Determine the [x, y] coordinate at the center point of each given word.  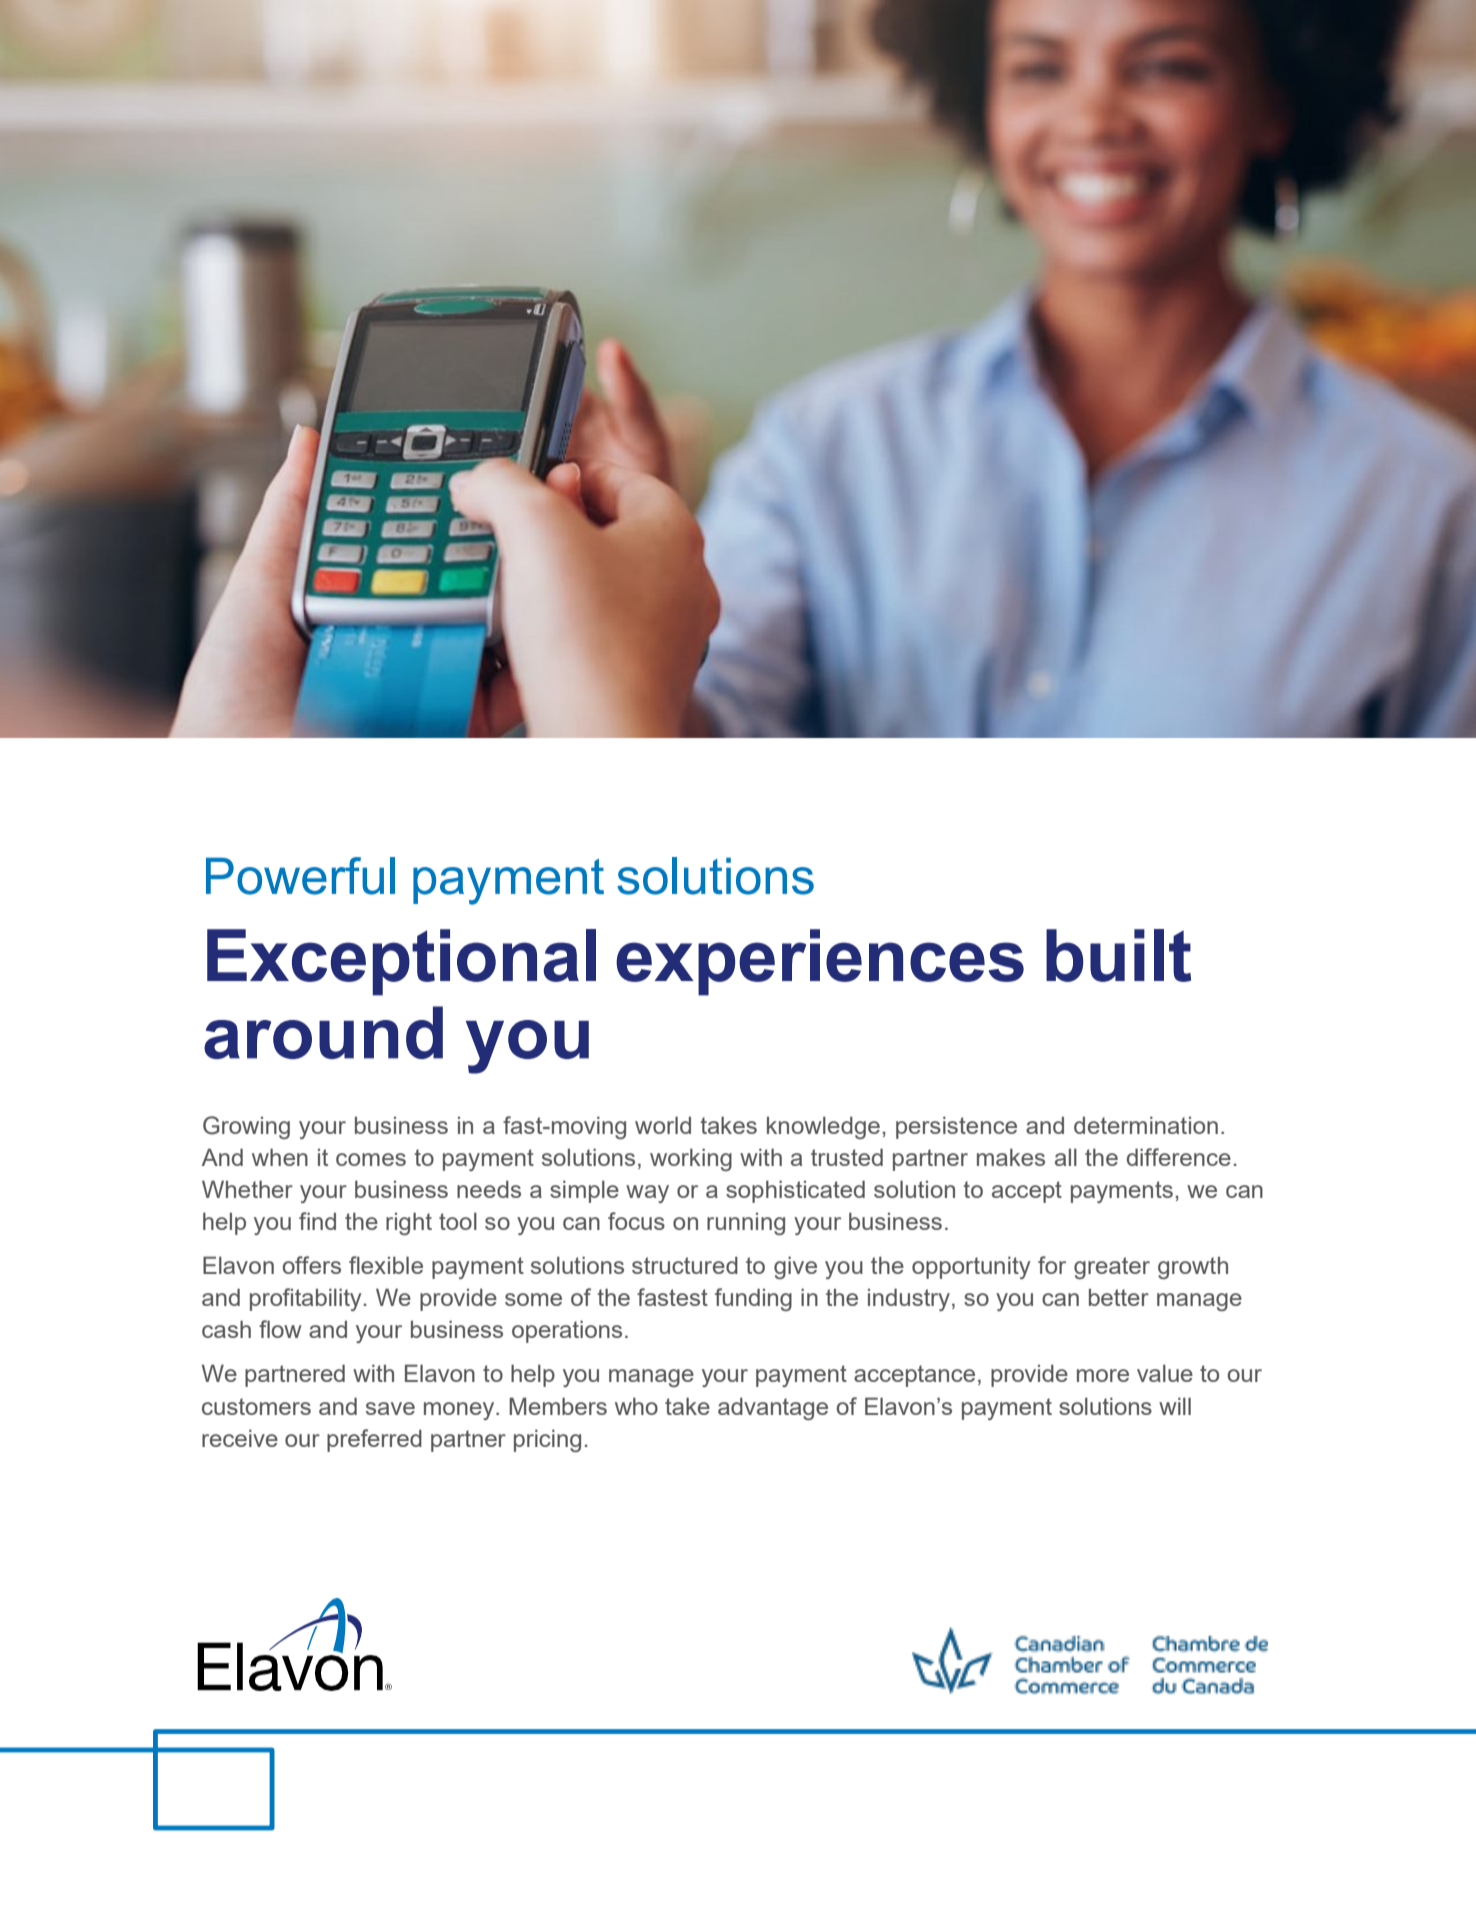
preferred [374, 1440]
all [1066, 1157]
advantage [773, 1408]
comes [371, 1159]
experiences [820, 962]
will [1175, 1406]
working [691, 1159]
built [1118, 955]
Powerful [300, 876]
